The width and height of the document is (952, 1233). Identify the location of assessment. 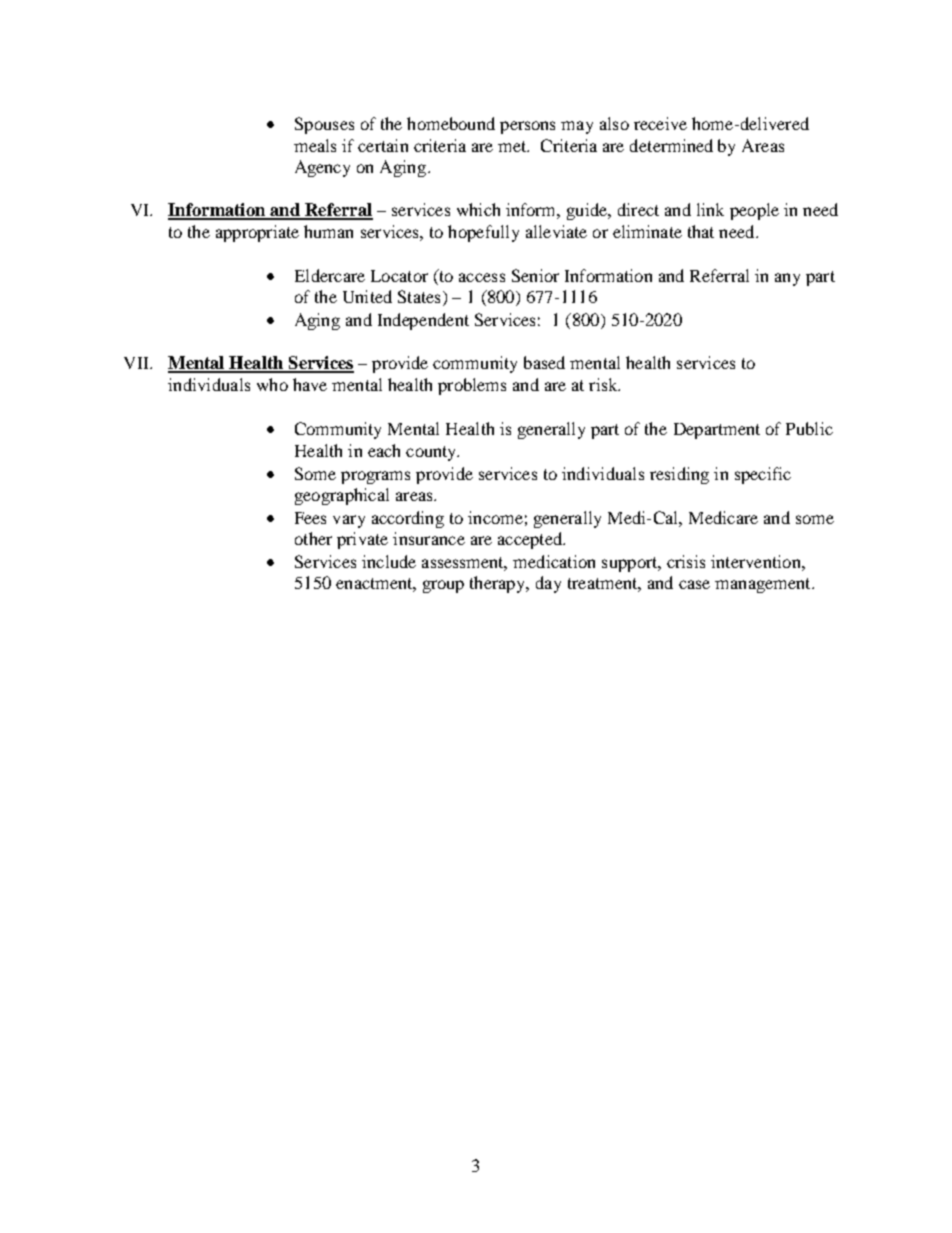
(464, 564).
